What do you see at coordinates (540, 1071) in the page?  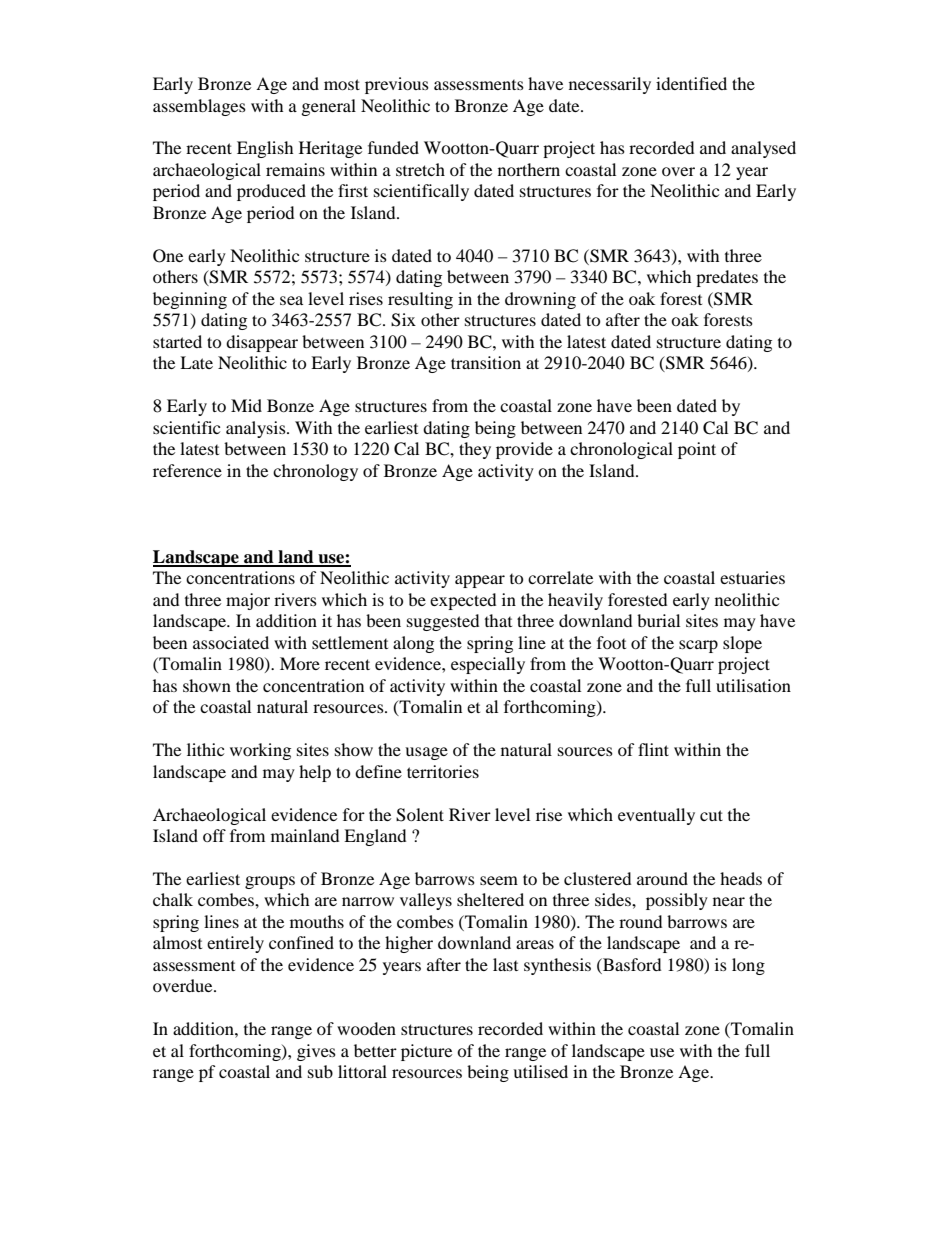 I see `utilised` at bounding box center [540, 1071].
